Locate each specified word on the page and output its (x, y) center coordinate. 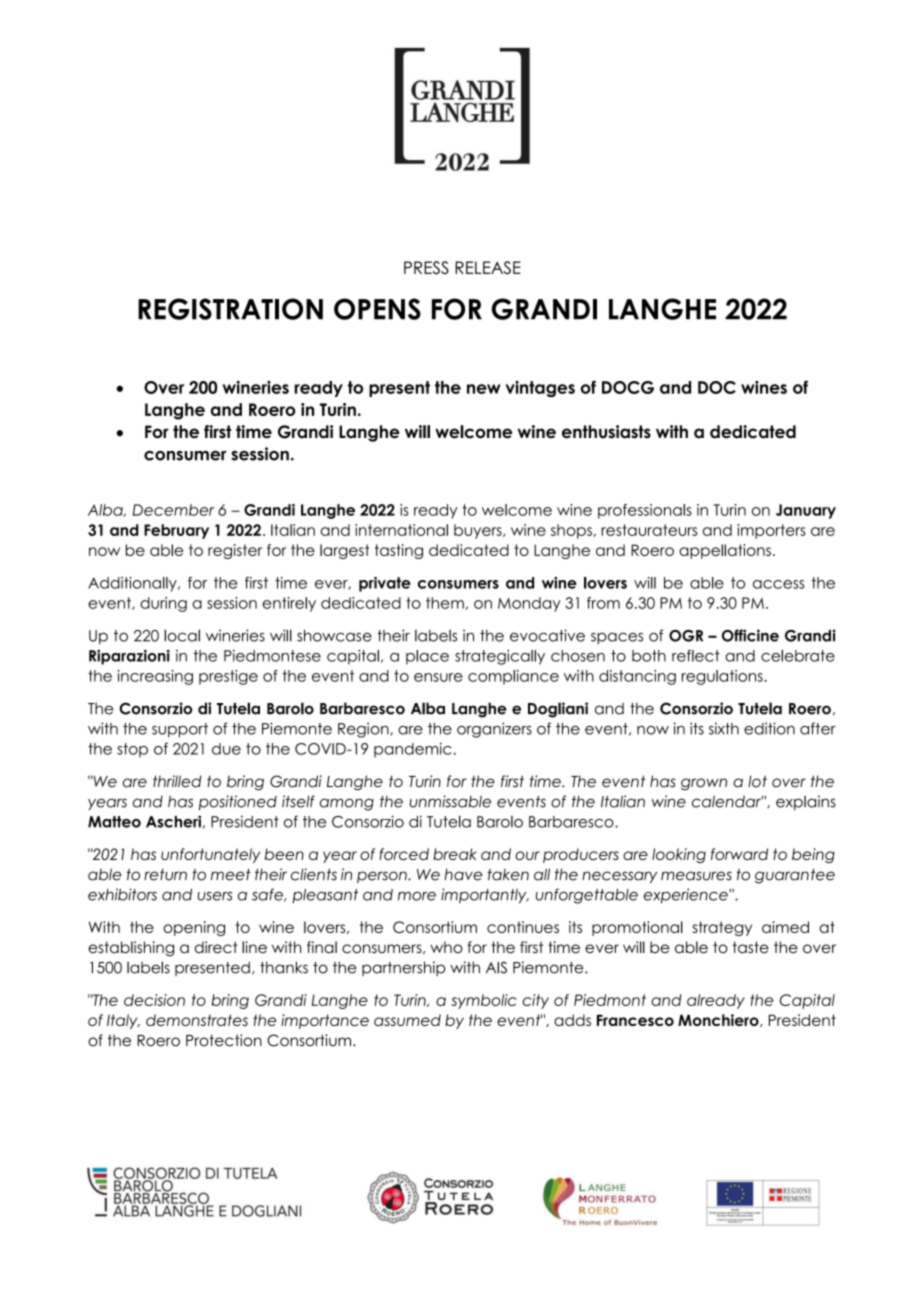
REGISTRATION (230, 309)
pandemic (413, 750)
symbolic (484, 1001)
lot (757, 781)
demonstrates (197, 1020)
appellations (725, 551)
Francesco (635, 1020)
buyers (479, 531)
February (176, 531)
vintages (540, 389)
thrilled (177, 781)
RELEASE (488, 267)
